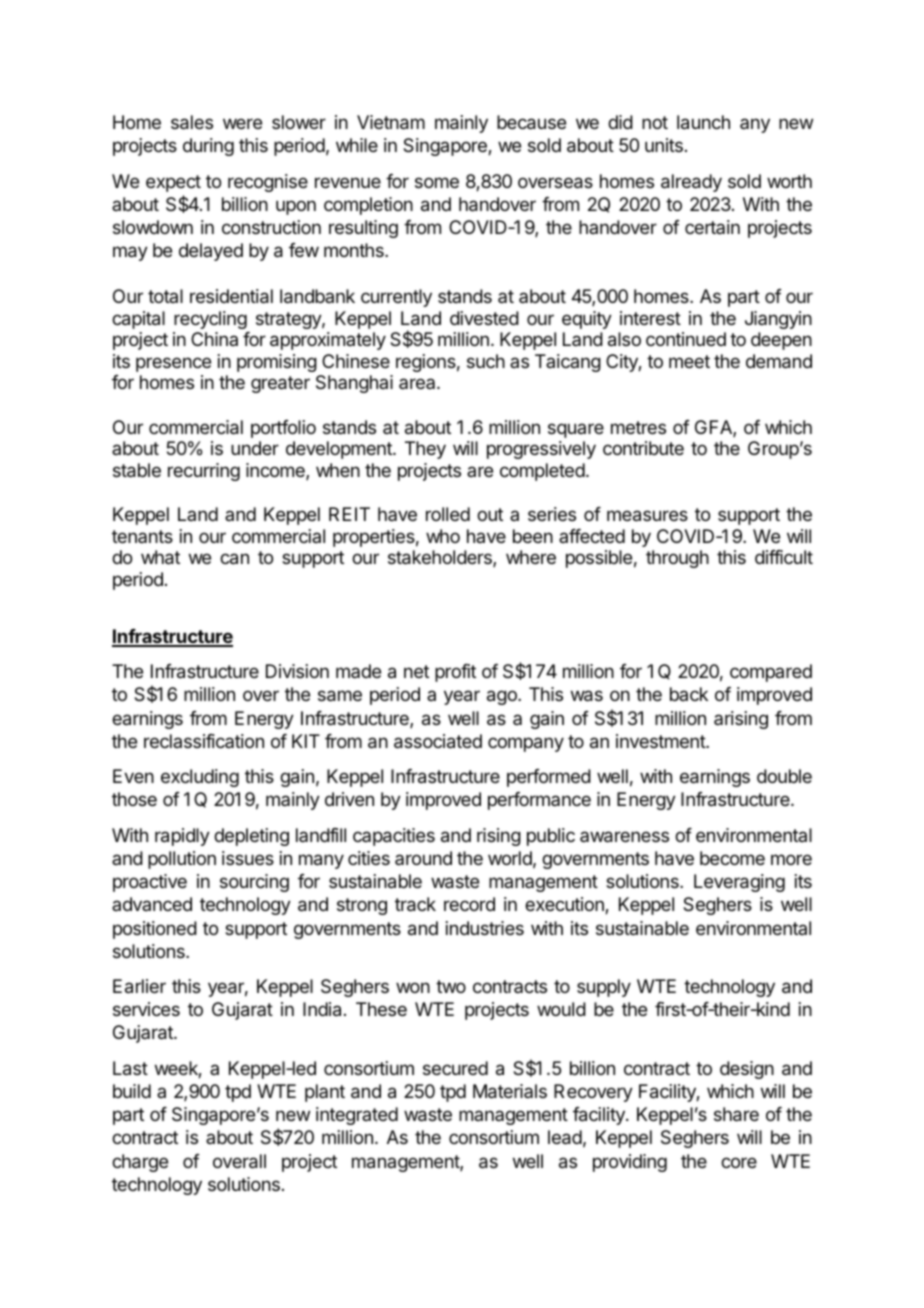 The width and height of the screenshot is (924, 1308). What do you see at coordinates (140, 1163) in the screenshot?
I see `charge` at bounding box center [140, 1163].
